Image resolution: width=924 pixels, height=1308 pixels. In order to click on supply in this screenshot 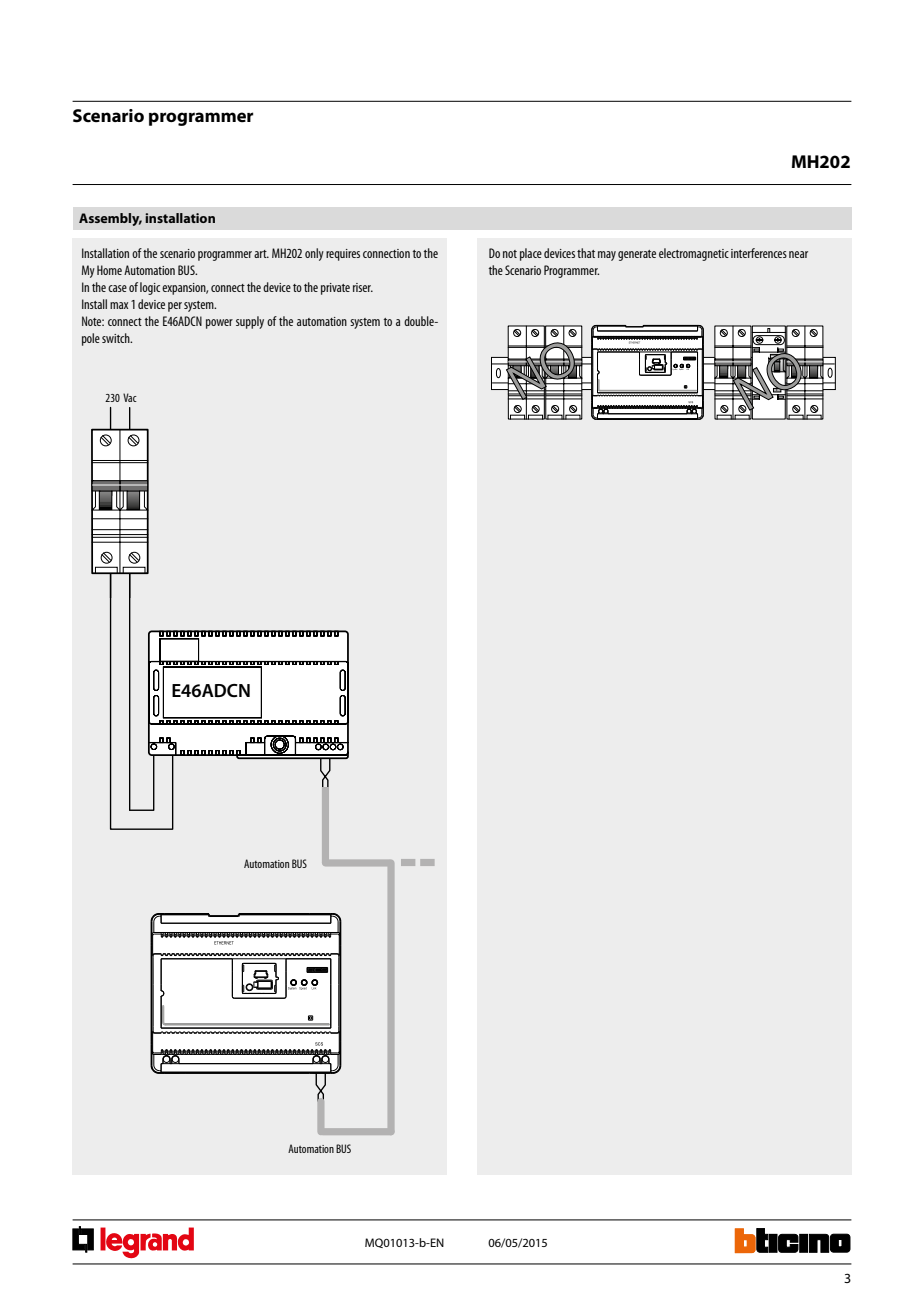, I will do `click(250, 322)`.
